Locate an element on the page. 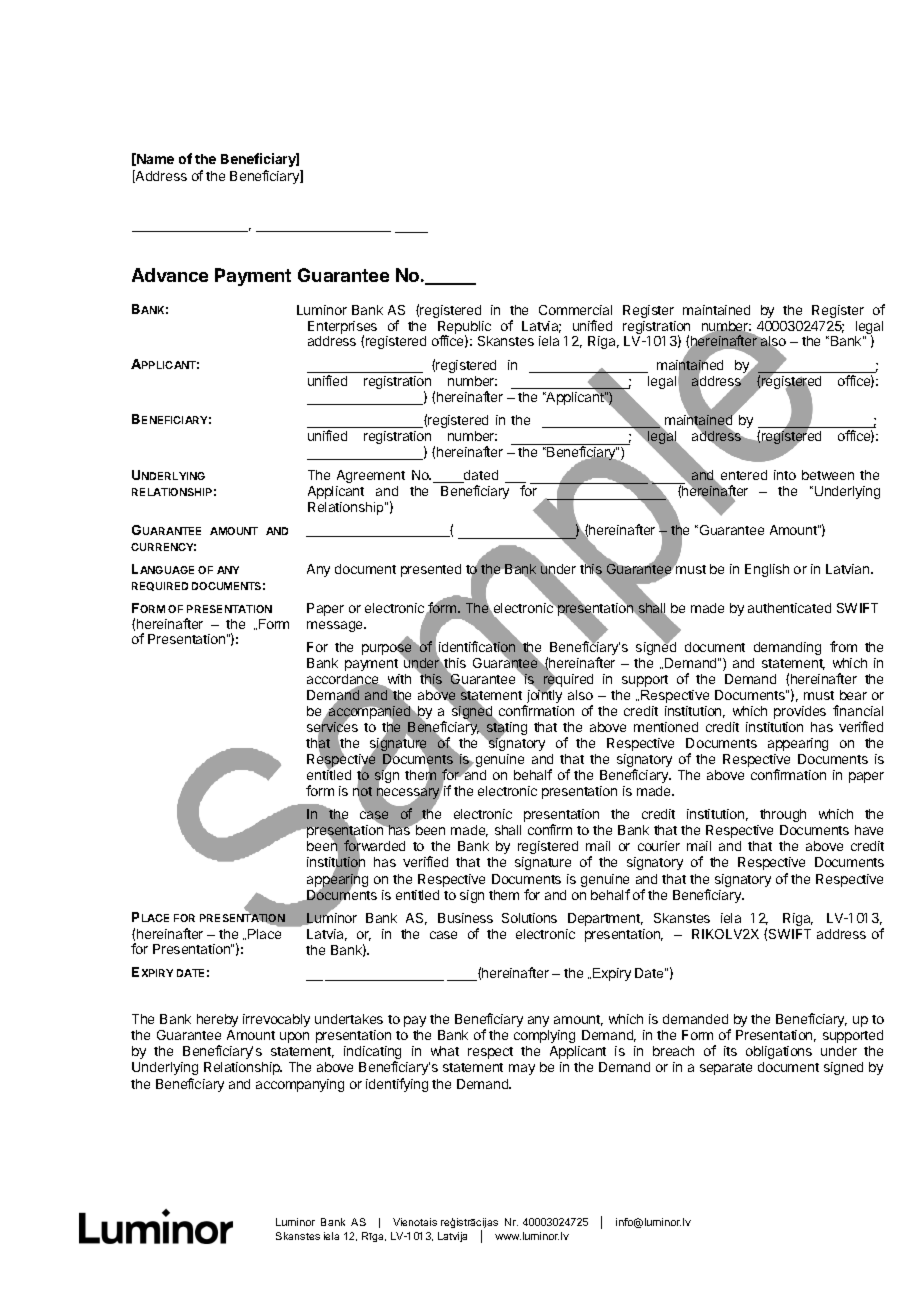  may is located at coordinates (522, 1069).
